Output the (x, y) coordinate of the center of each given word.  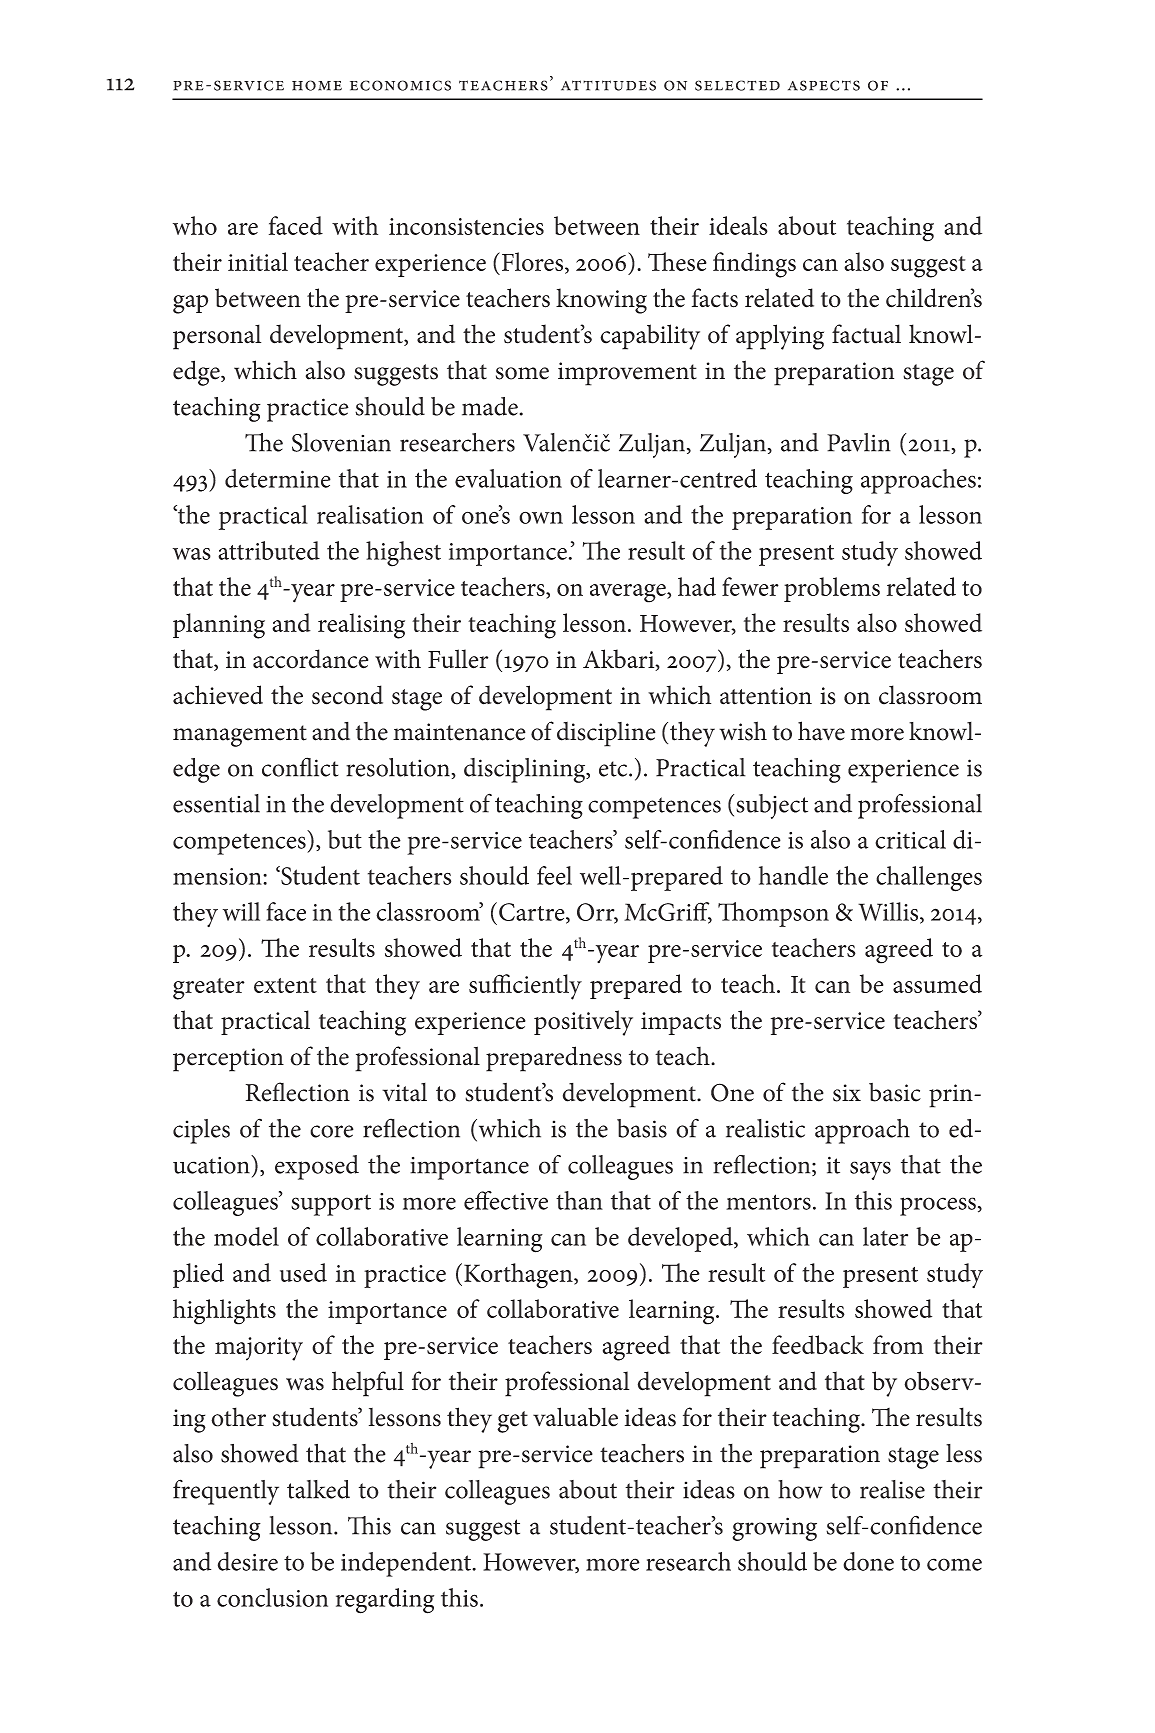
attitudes (608, 85)
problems (832, 589)
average (629, 593)
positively (583, 1023)
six (847, 1093)
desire (248, 1561)
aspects (824, 85)
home (317, 85)
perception (228, 1060)
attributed (269, 550)
